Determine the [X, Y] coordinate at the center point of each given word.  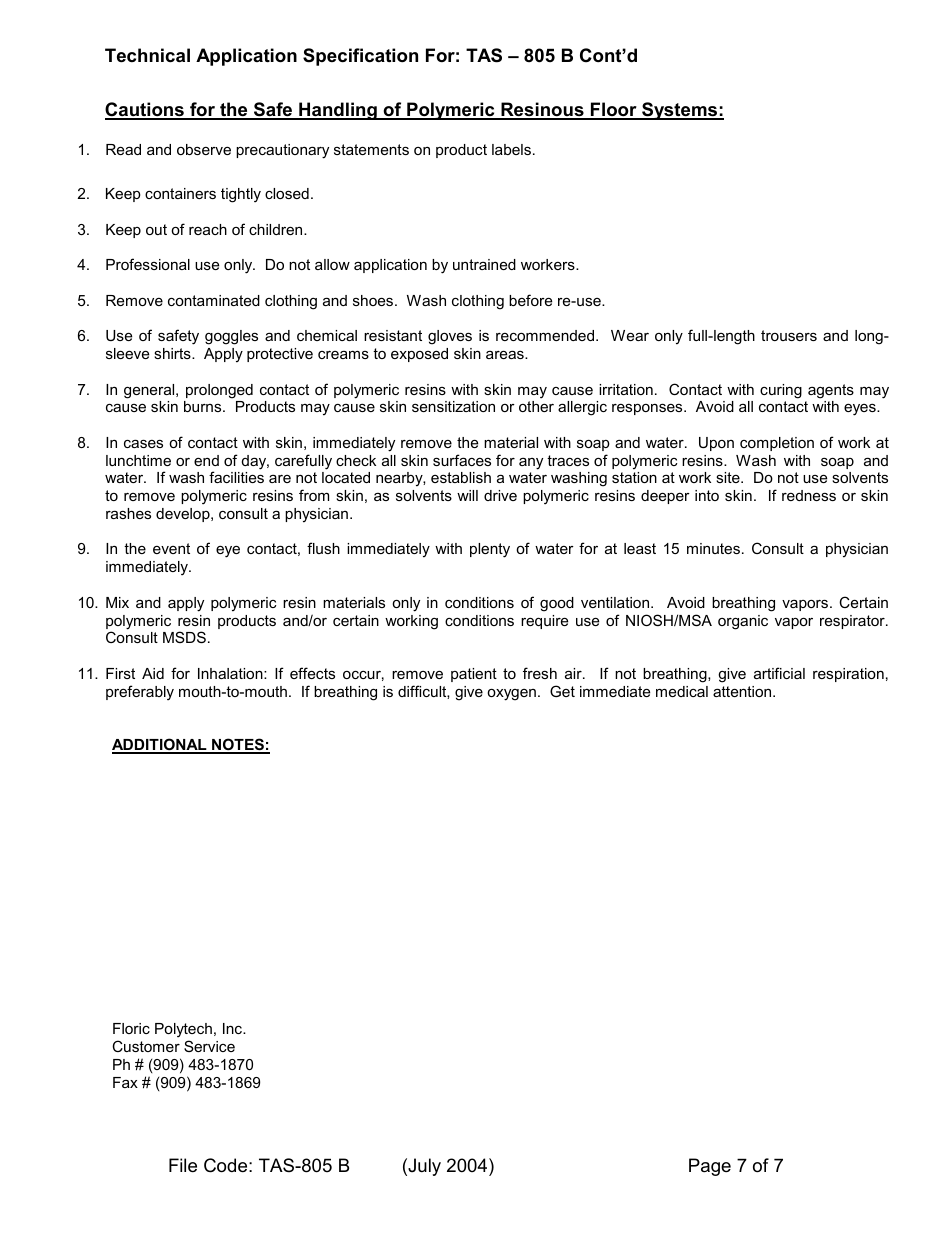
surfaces [462, 460]
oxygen [511, 695]
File [183, 1165]
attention [743, 691]
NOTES [238, 745]
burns [204, 406]
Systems [680, 111]
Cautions [145, 110]
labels [511, 149]
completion [777, 444]
